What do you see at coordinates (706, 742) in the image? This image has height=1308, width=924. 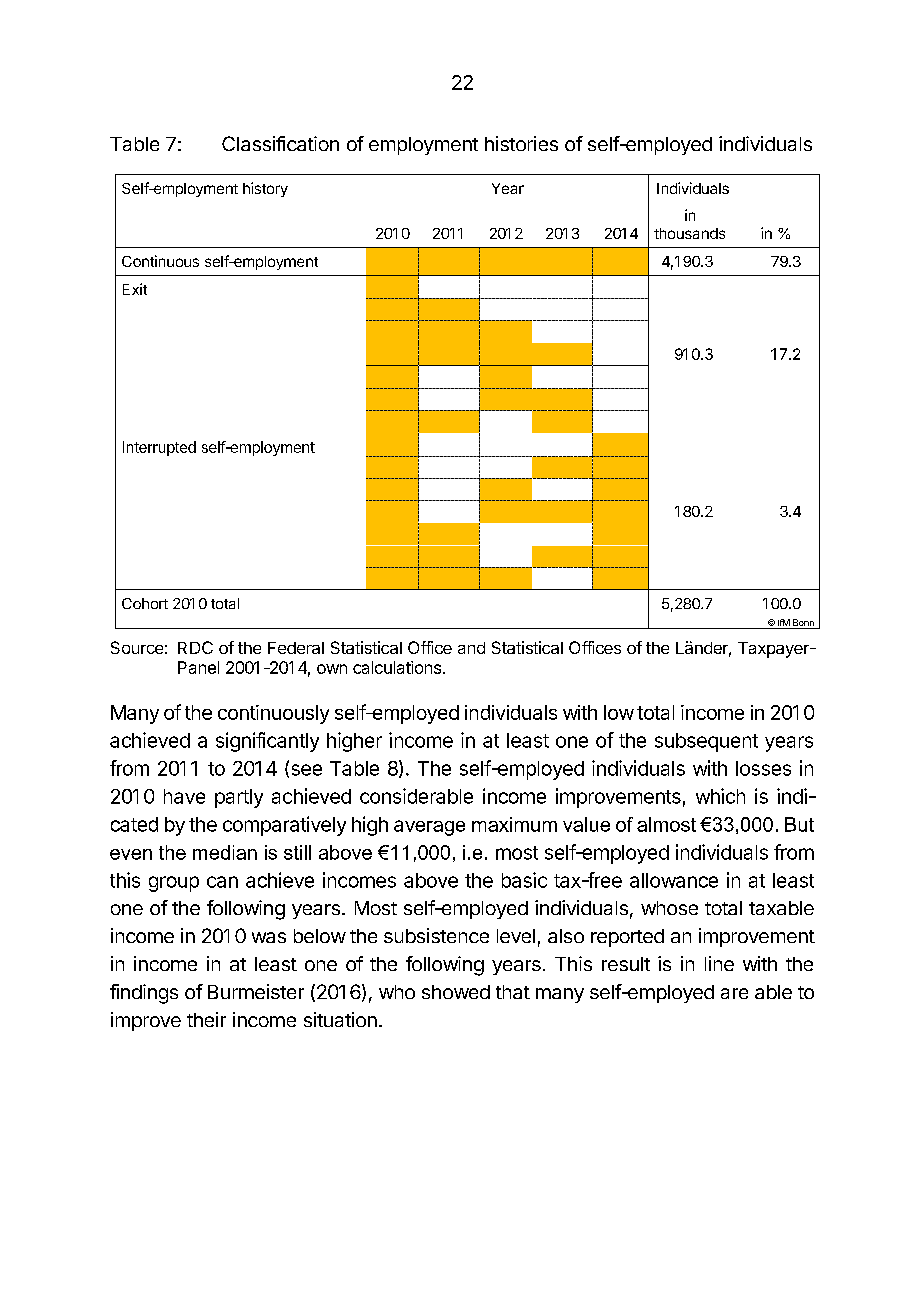 I see `subsequent` at bounding box center [706, 742].
